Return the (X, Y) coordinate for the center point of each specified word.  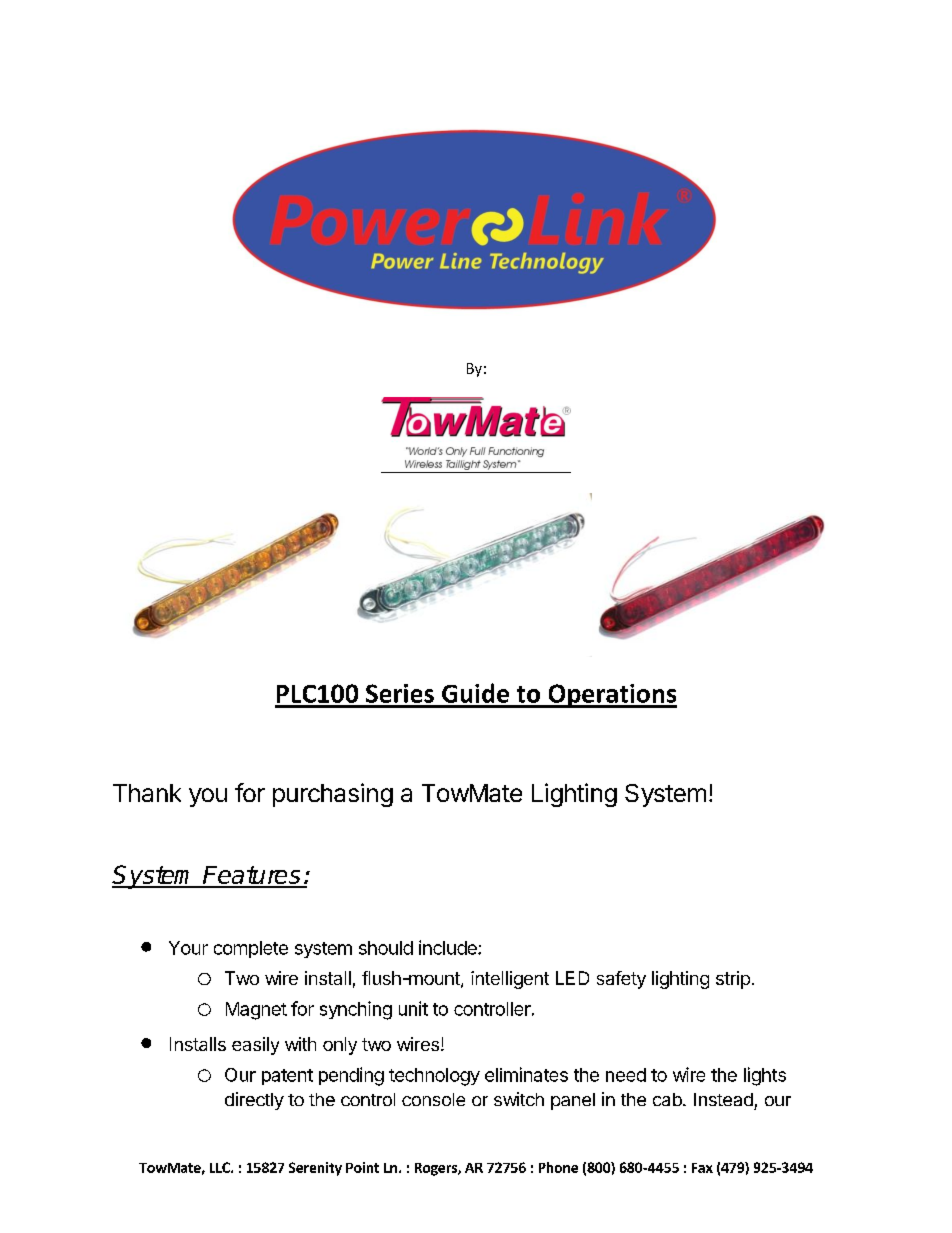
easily (255, 1046)
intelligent (510, 980)
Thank (147, 793)
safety (621, 980)
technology (434, 1077)
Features (252, 876)
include (449, 947)
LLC (221, 1167)
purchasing (333, 795)
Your (188, 948)
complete (251, 949)
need (626, 1075)
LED (572, 978)
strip (733, 980)
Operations (611, 696)
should (386, 948)
